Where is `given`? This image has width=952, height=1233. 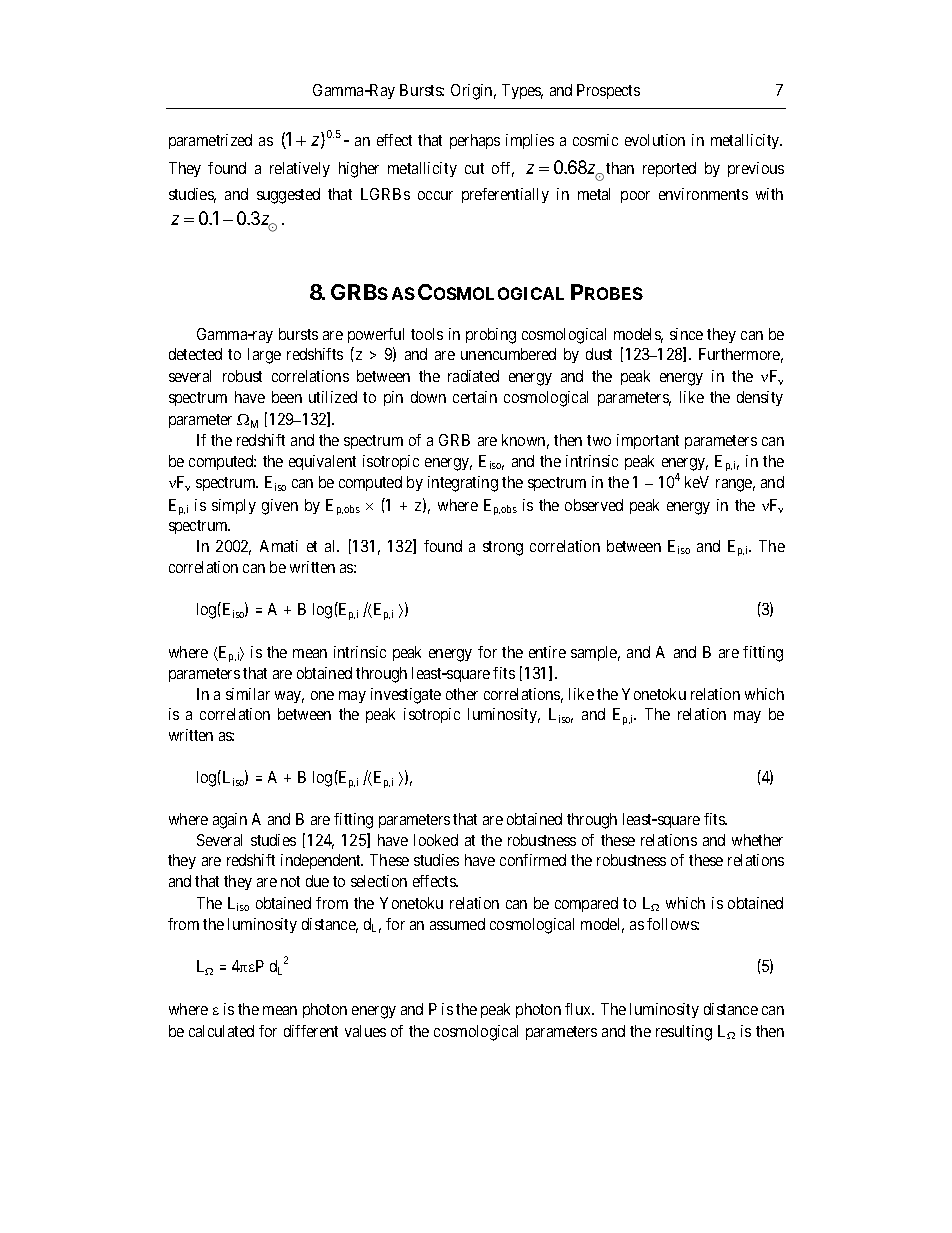 given is located at coordinates (280, 507).
